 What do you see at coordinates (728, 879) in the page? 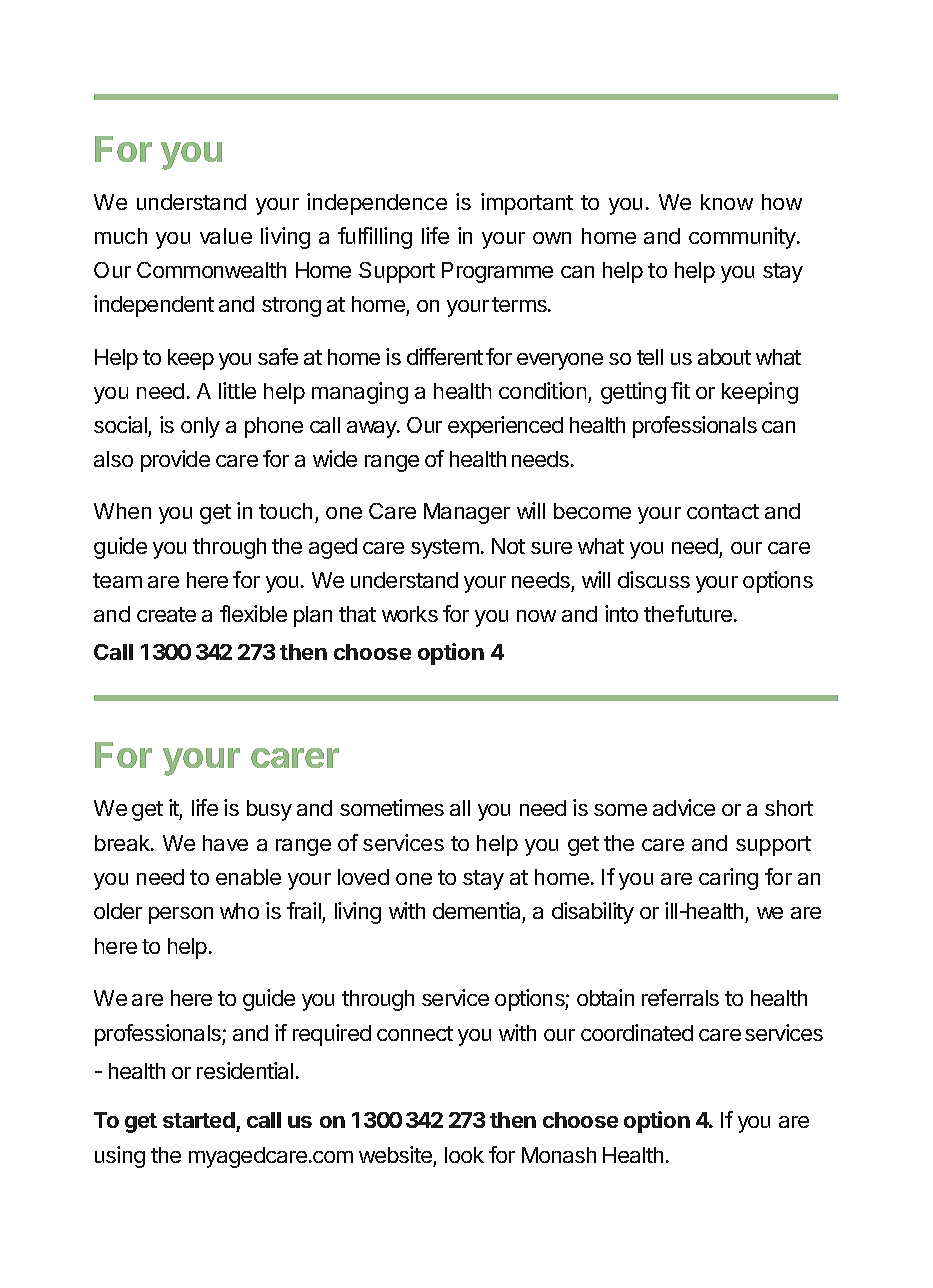
I see `caring` at bounding box center [728, 879].
